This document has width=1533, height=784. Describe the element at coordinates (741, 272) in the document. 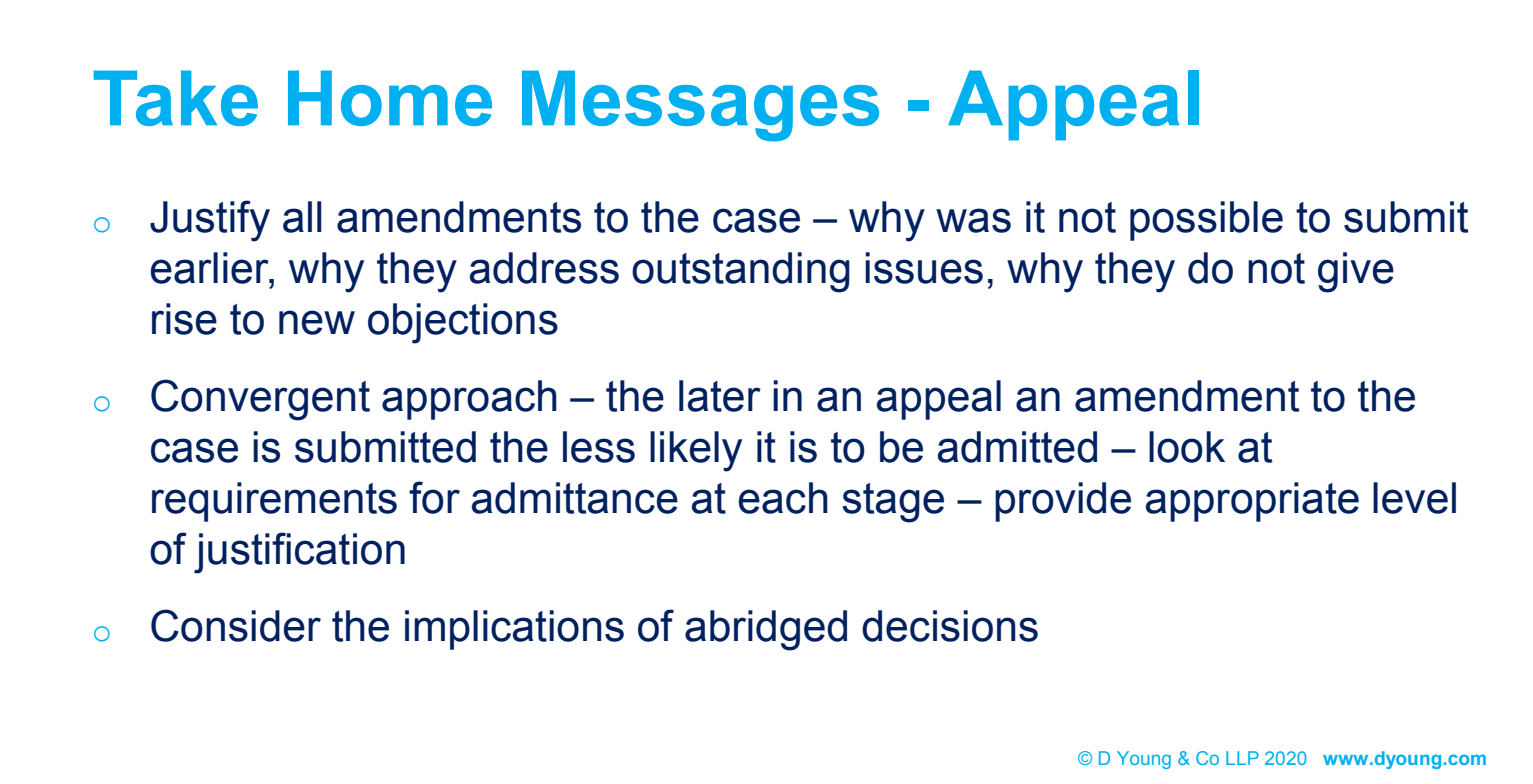

I see `outstanding` at that location.
